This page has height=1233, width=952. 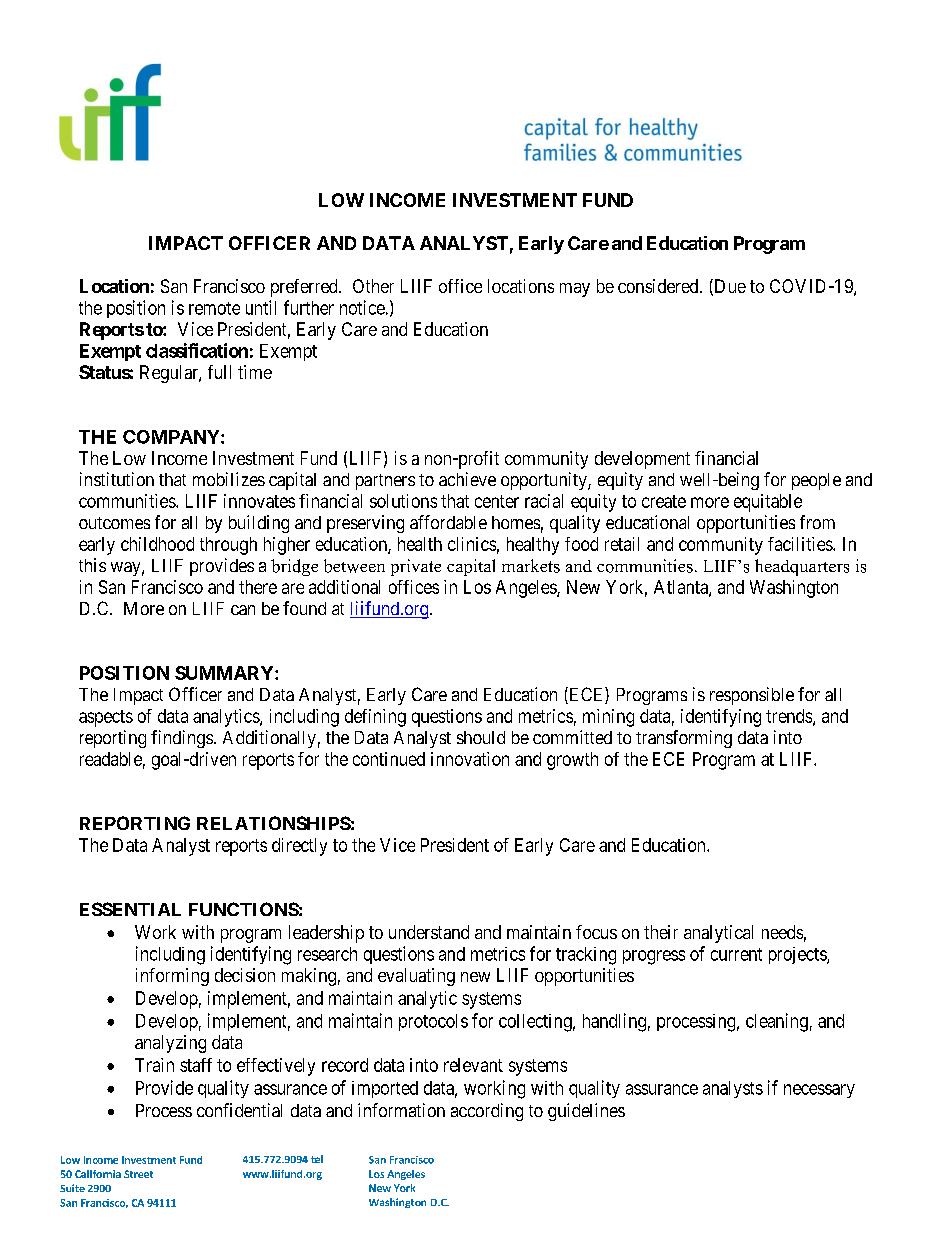 I want to click on Street, so click(x=138, y=1174).
